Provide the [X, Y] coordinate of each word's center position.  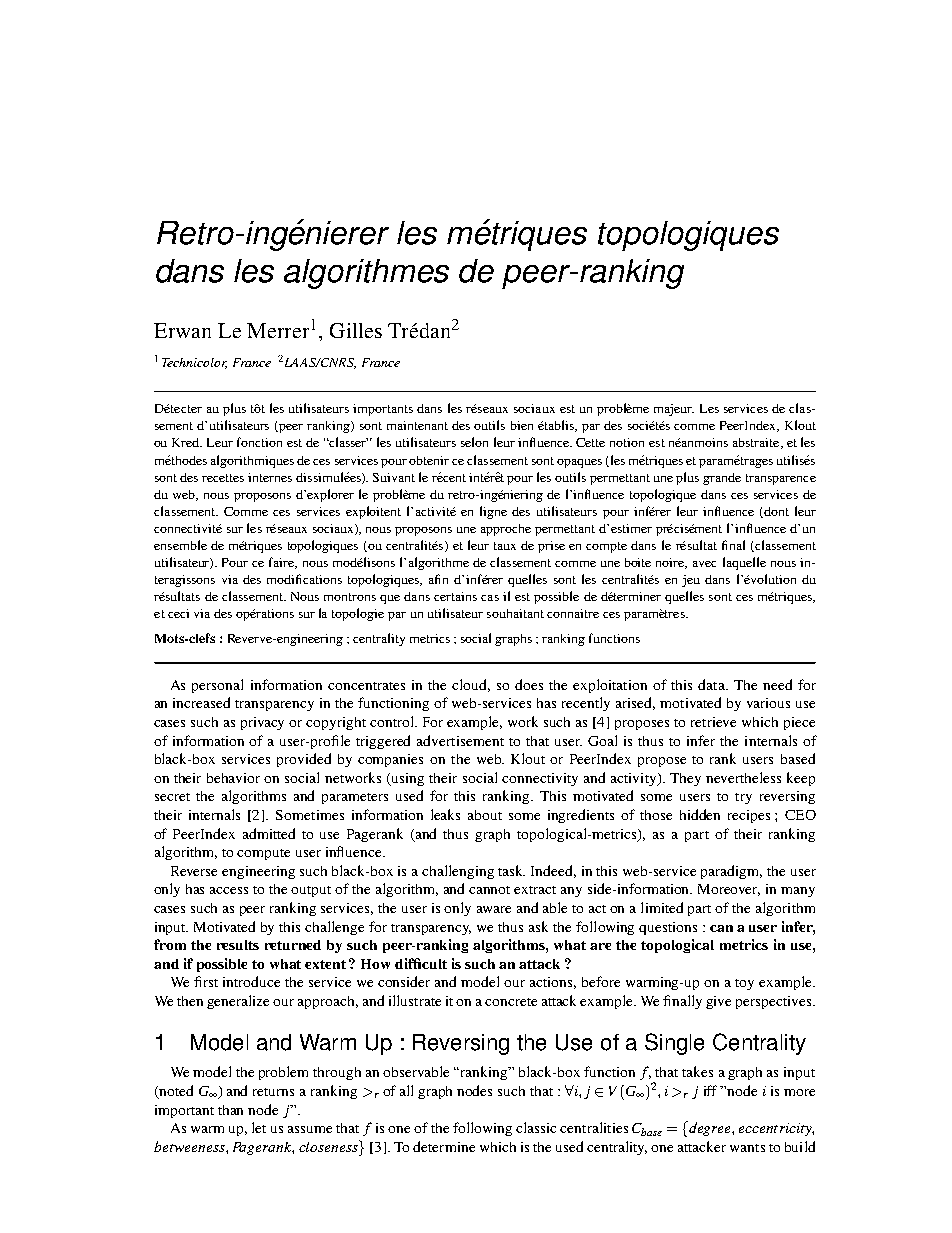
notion [627, 442]
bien [522, 425]
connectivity [540, 779]
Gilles [356, 330]
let [259, 1127]
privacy [262, 723]
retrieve [713, 722]
